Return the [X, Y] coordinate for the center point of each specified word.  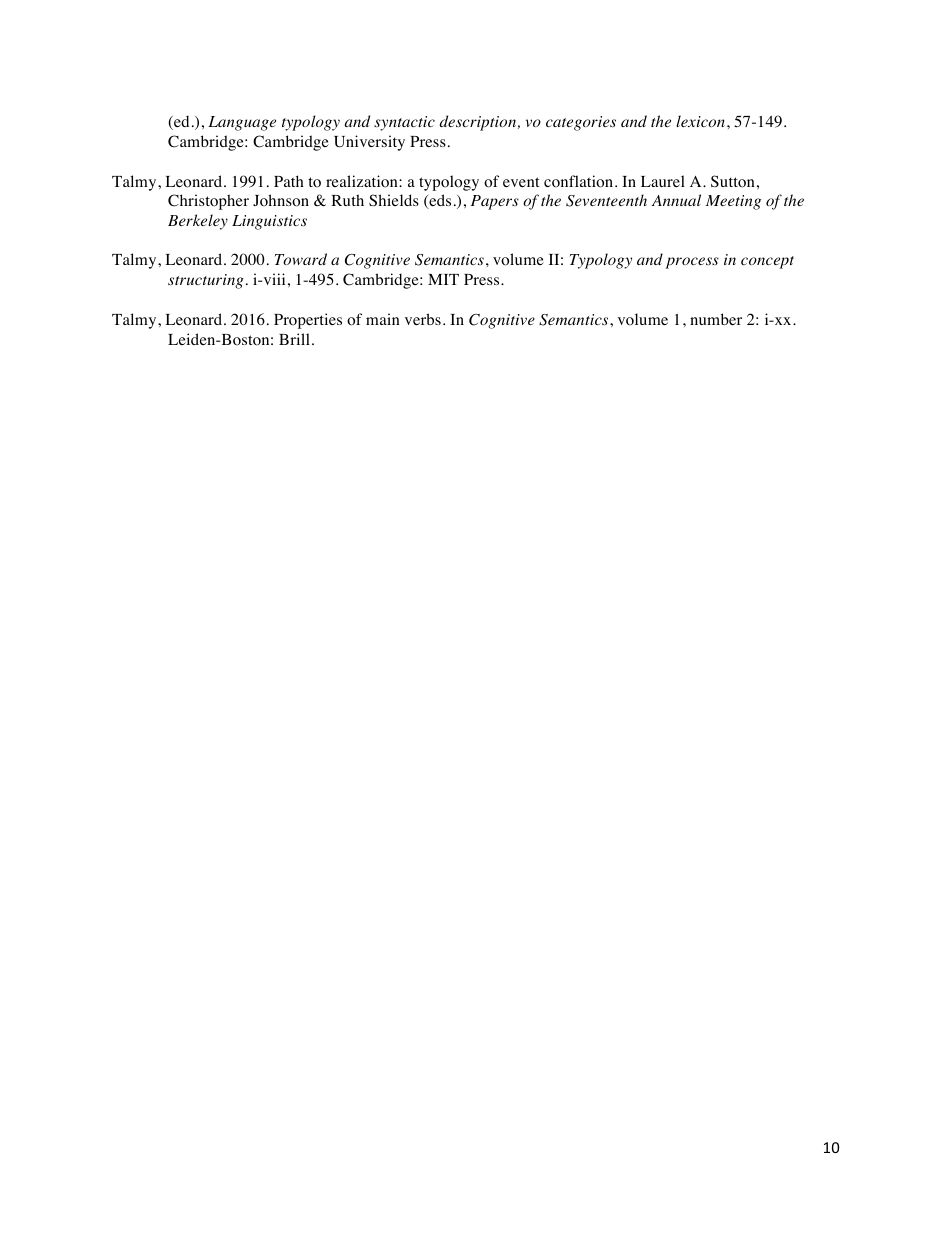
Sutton [733, 181]
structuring [206, 281]
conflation [580, 181]
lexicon [702, 121]
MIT [443, 279]
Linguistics [269, 222]
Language [242, 123]
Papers [495, 202]
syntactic [404, 123]
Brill [294, 339]
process [692, 263]
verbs [423, 319]
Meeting [733, 202]
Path [289, 181]
